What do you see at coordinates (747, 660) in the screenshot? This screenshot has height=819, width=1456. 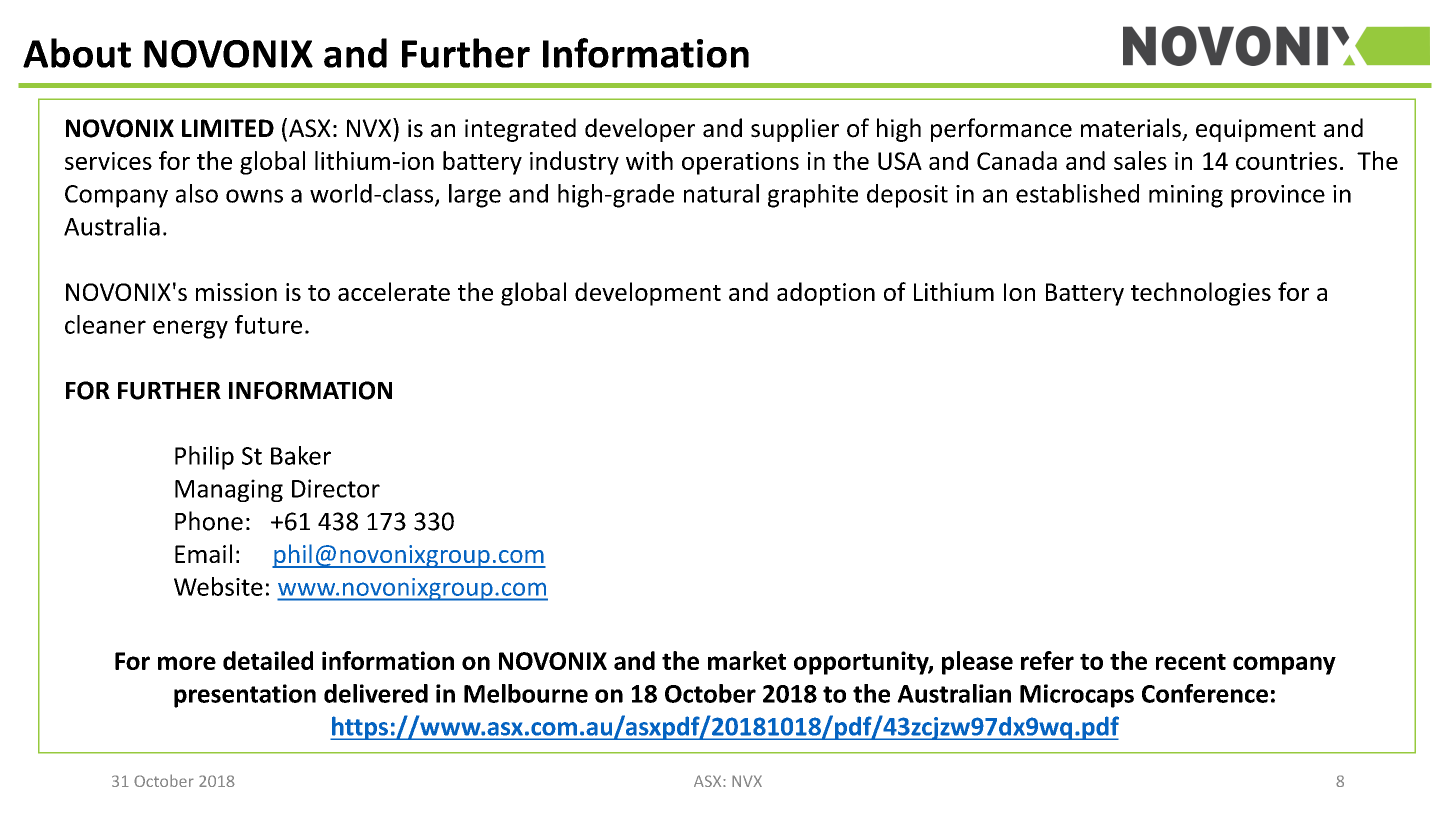 I see `market` at bounding box center [747, 660].
